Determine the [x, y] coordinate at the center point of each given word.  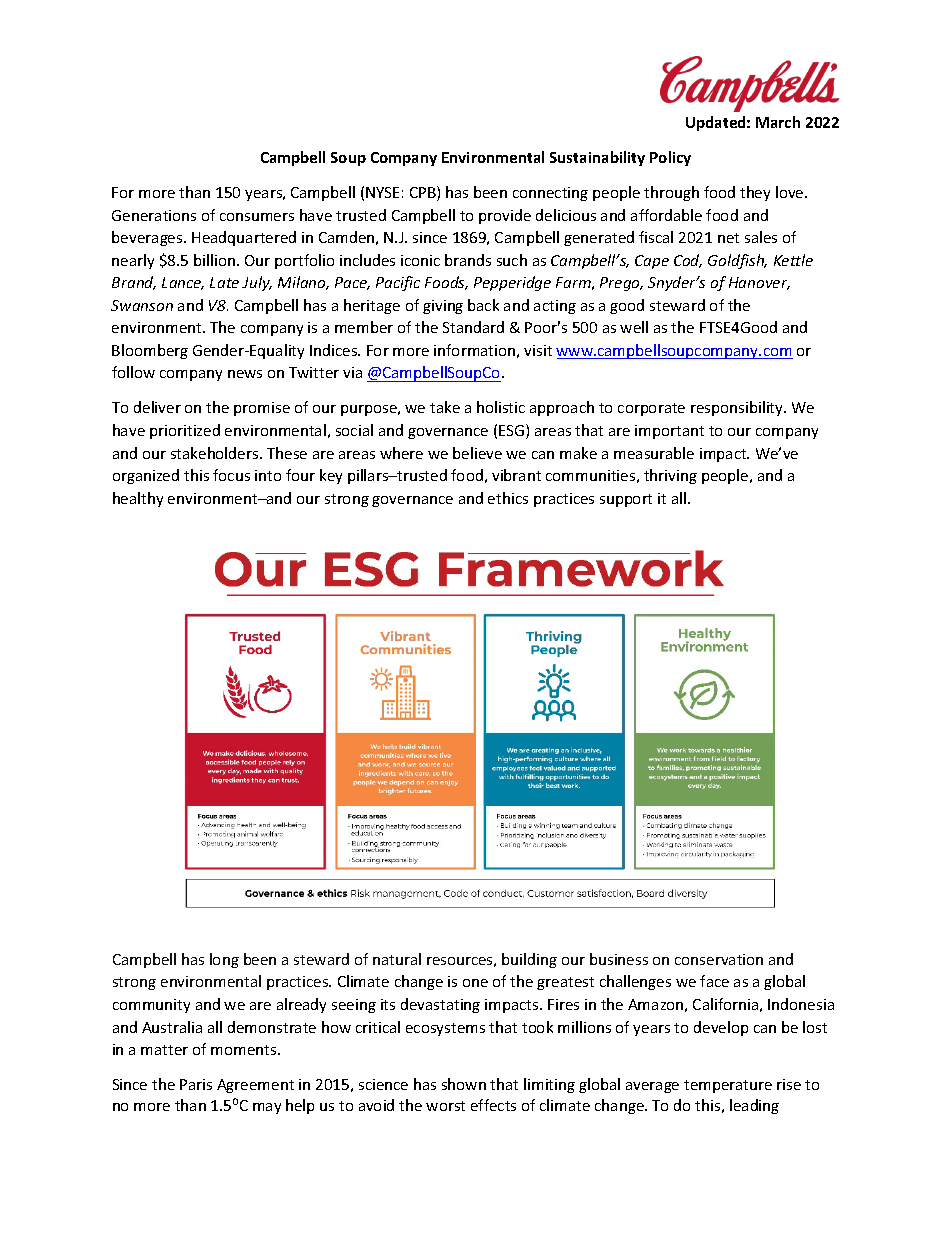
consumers [257, 217]
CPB [424, 193]
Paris [196, 1084]
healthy [138, 499]
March [778, 122]
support [626, 500]
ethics [508, 498]
